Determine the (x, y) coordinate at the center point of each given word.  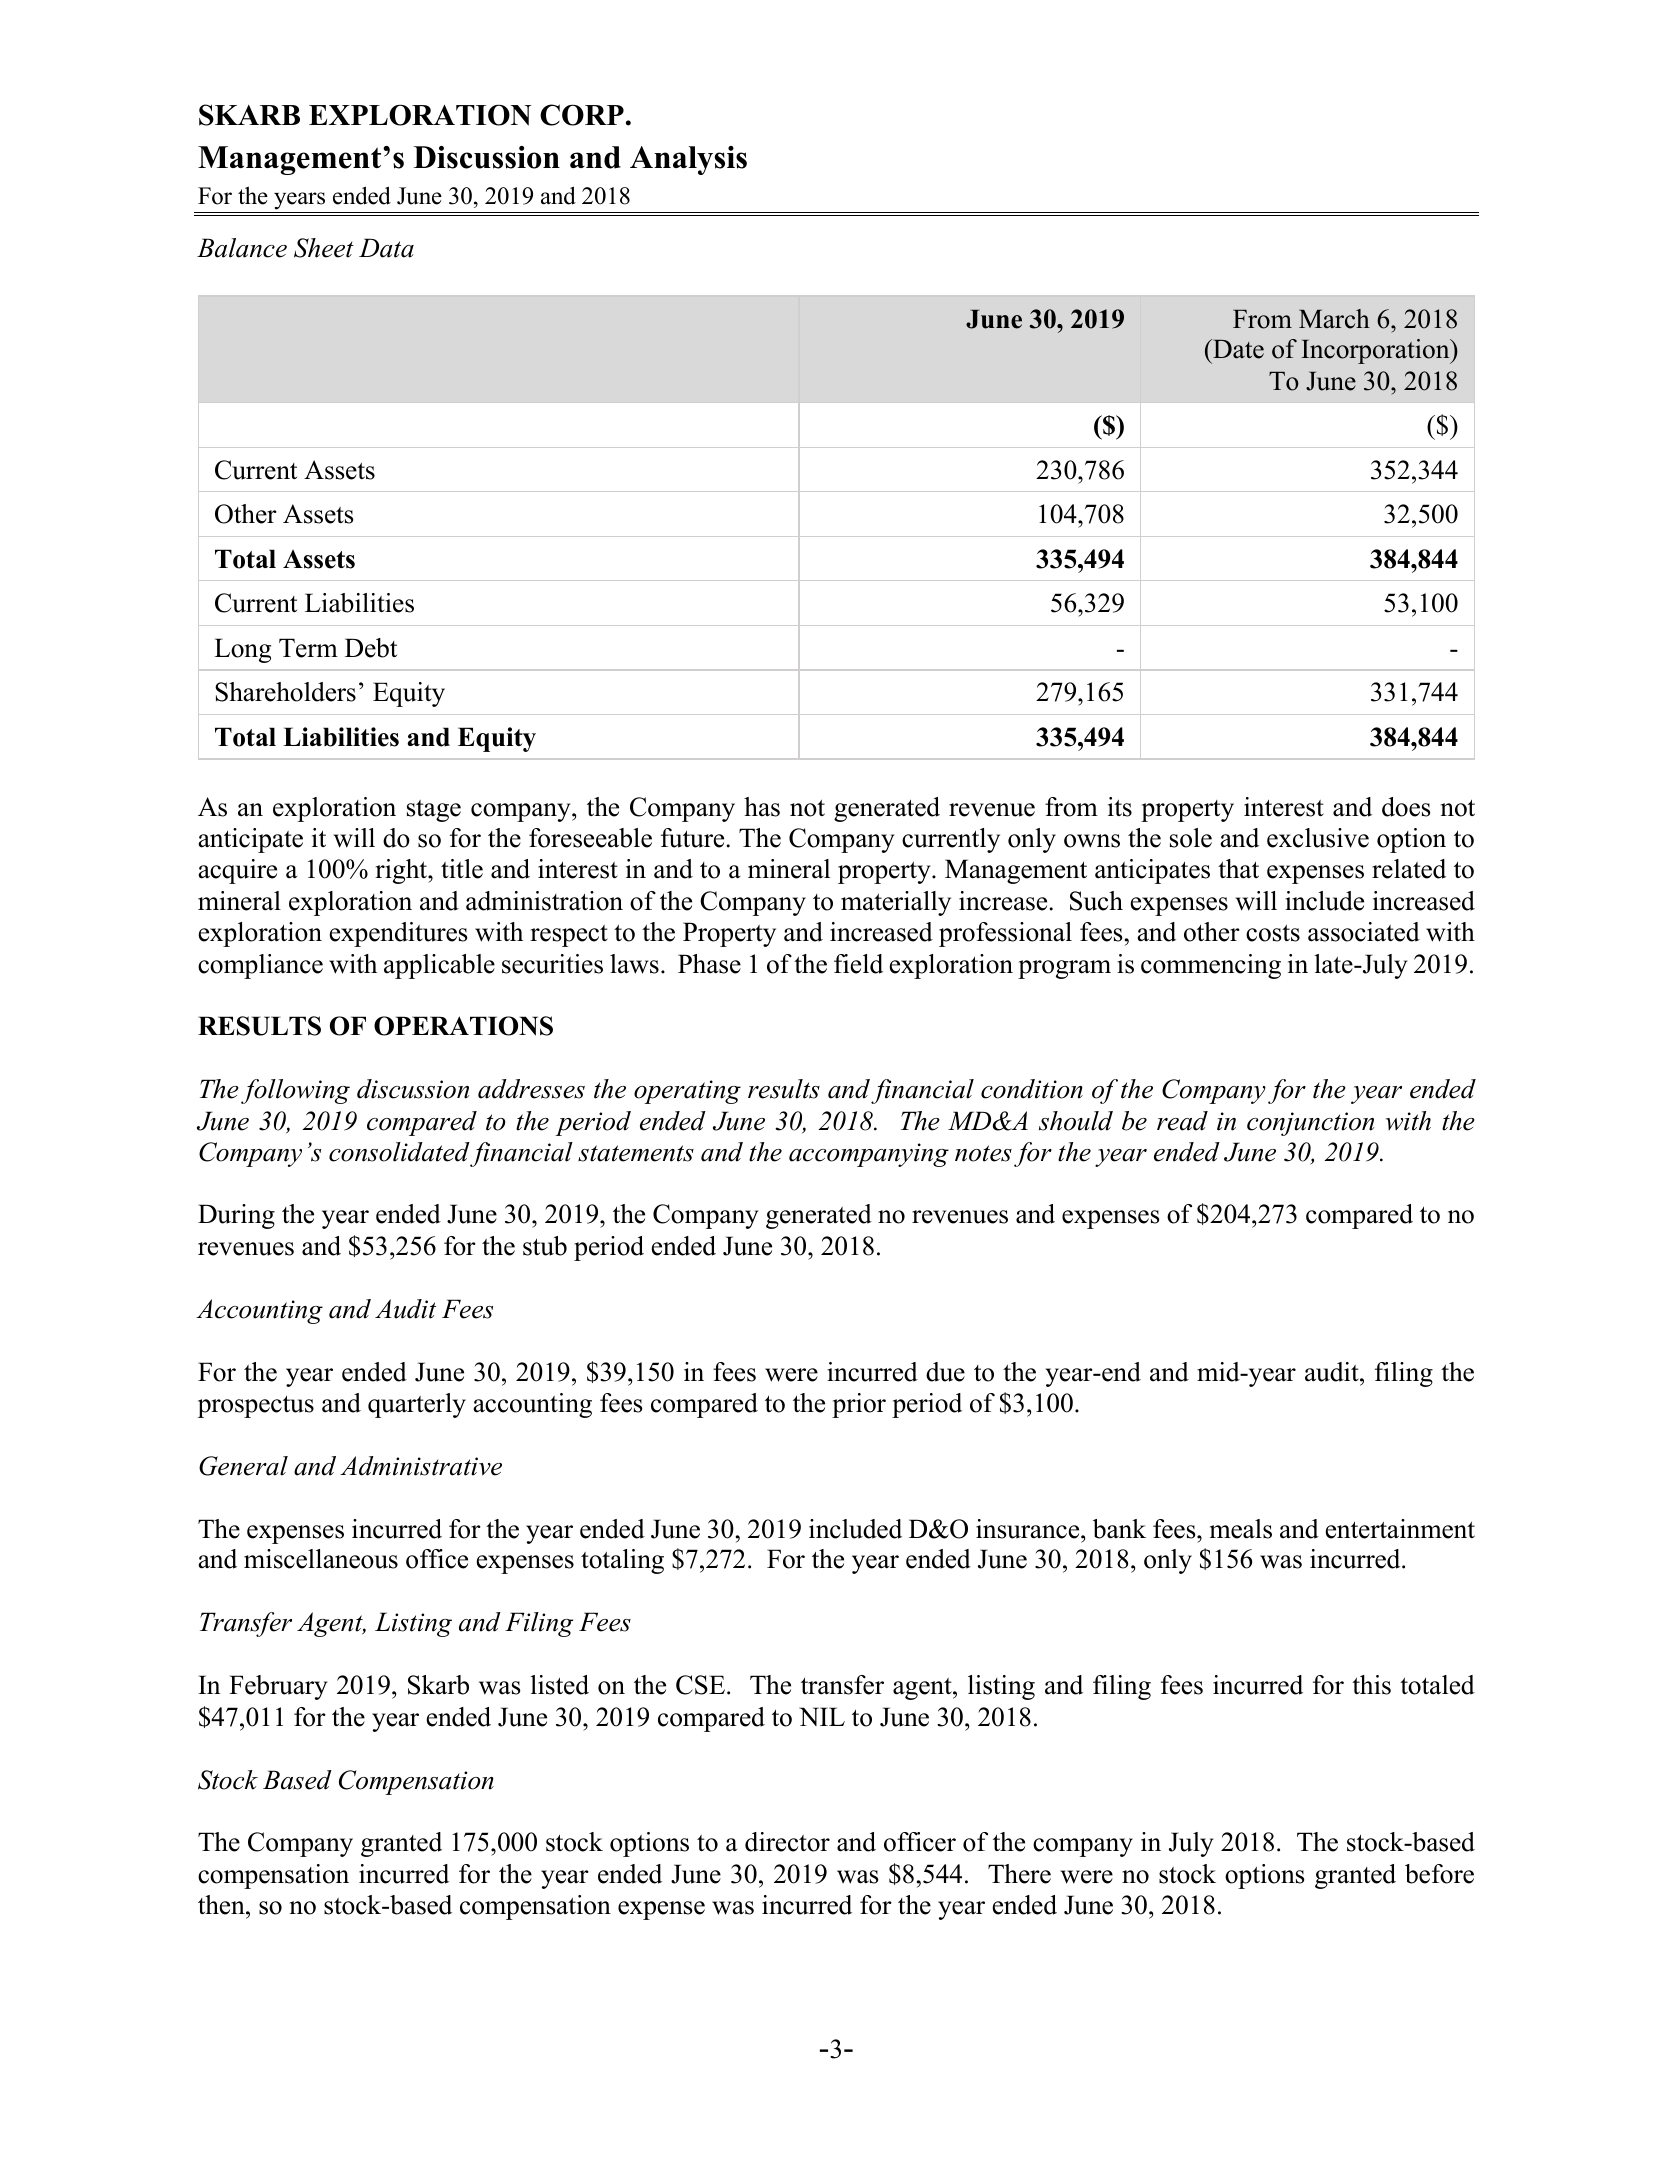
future (694, 838)
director (787, 1842)
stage (434, 811)
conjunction (1310, 1124)
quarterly (417, 1405)
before (1439, 1874)
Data (386, 248)
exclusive (1318, 838)
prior (859, 1405)
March (1334, 319)
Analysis (688, 160)
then (222, 1905)
